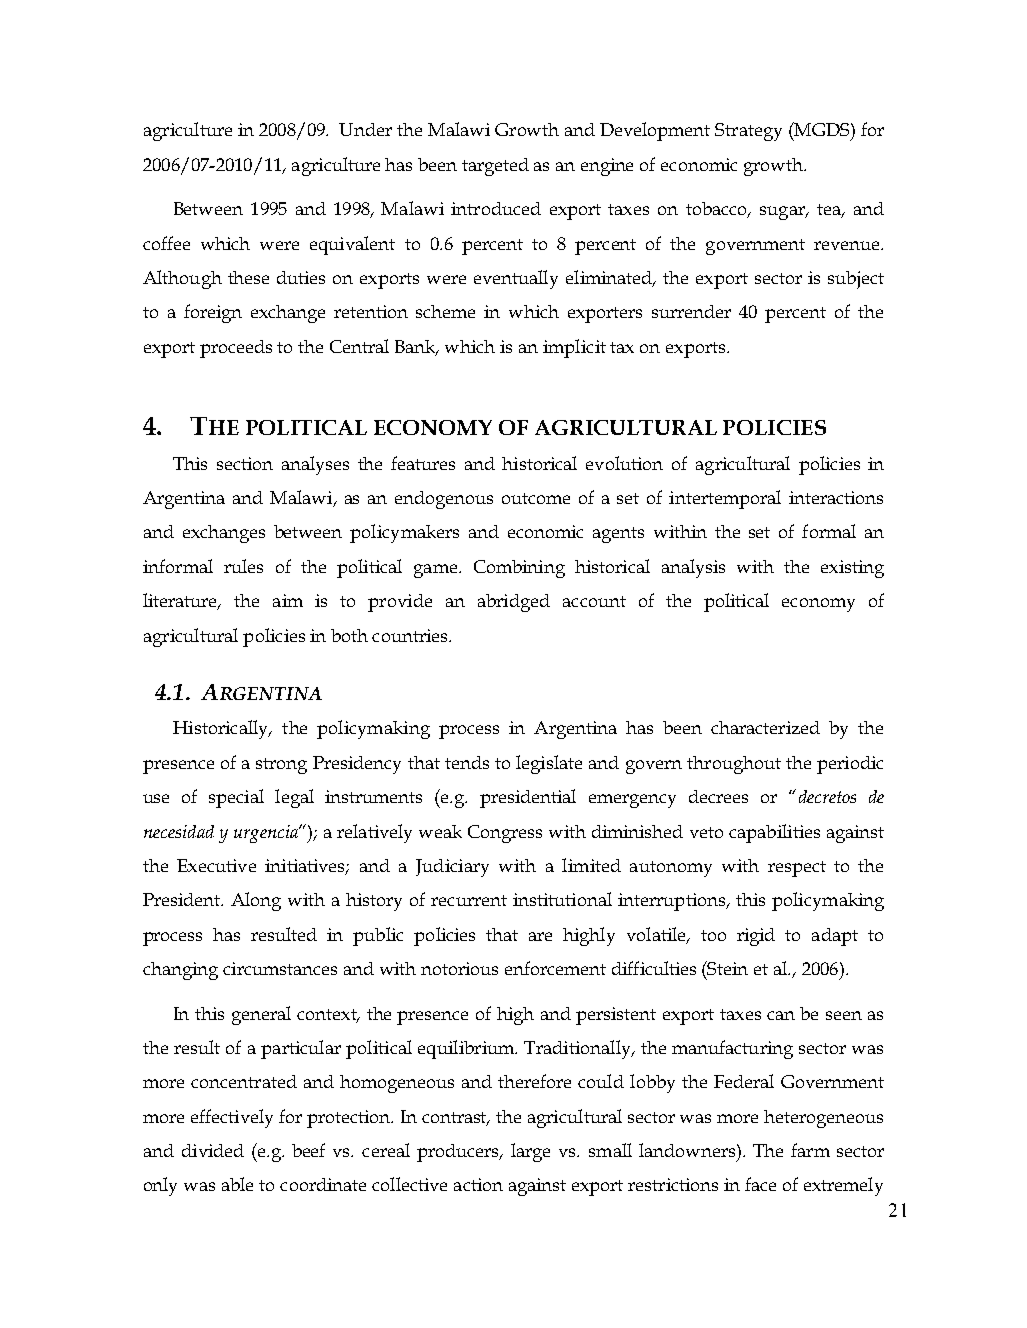  What do you see at coordinates (213, 1150) in the page?
I see `divided` at bounding box center [213, 1150].
